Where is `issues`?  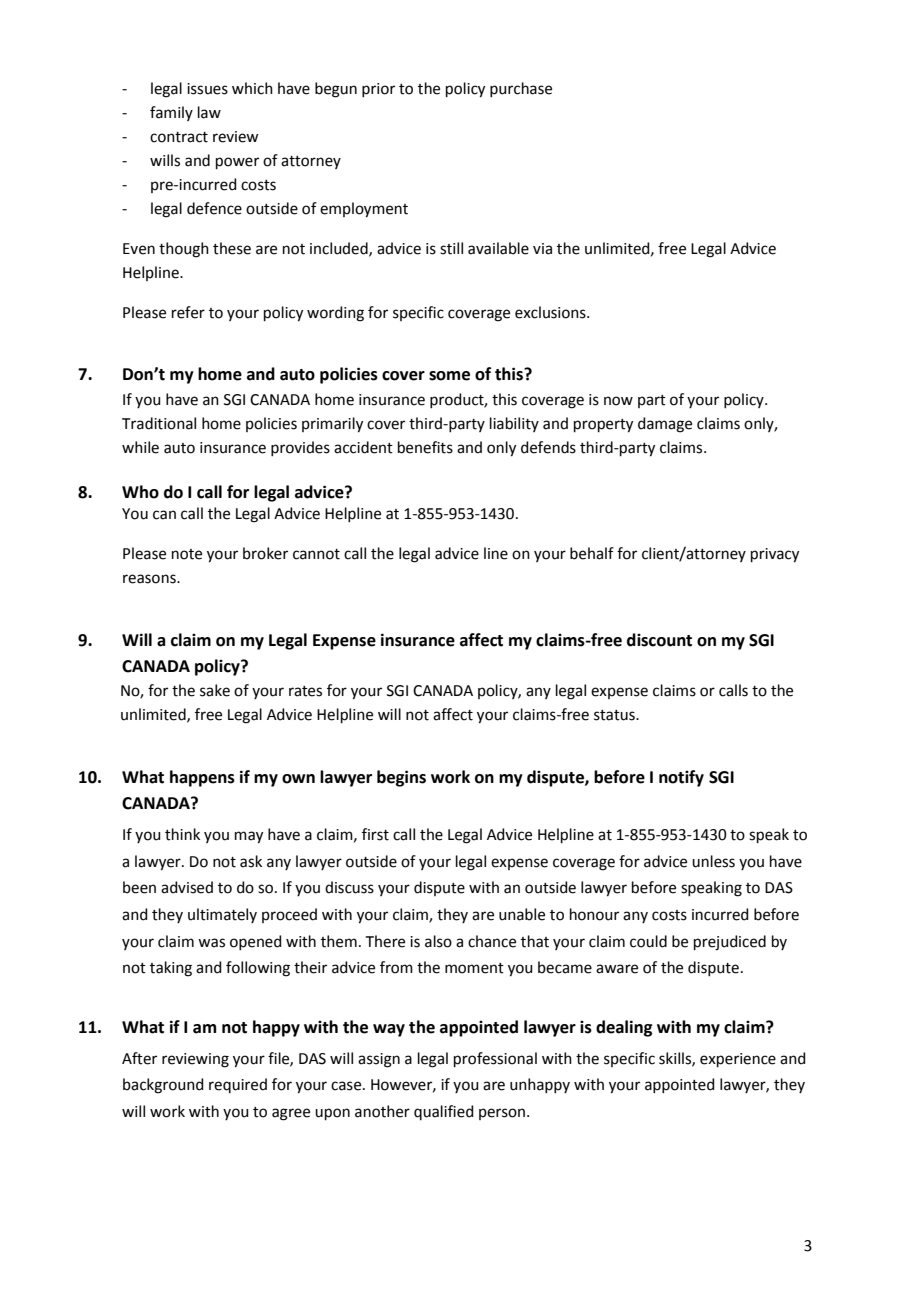 issues is located at coordinates (207, 89).
